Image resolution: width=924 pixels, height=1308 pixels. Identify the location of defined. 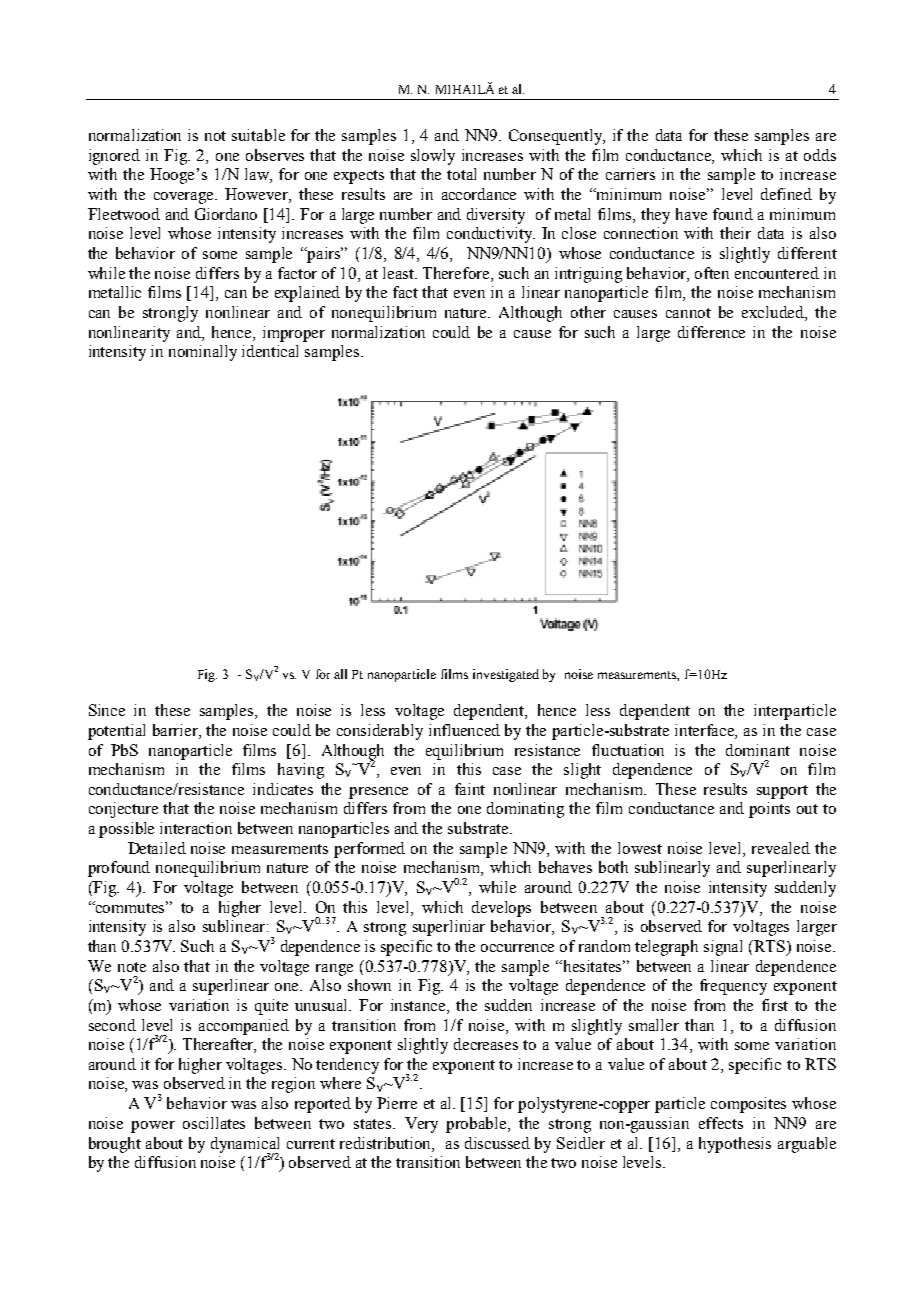
(786, 194).
